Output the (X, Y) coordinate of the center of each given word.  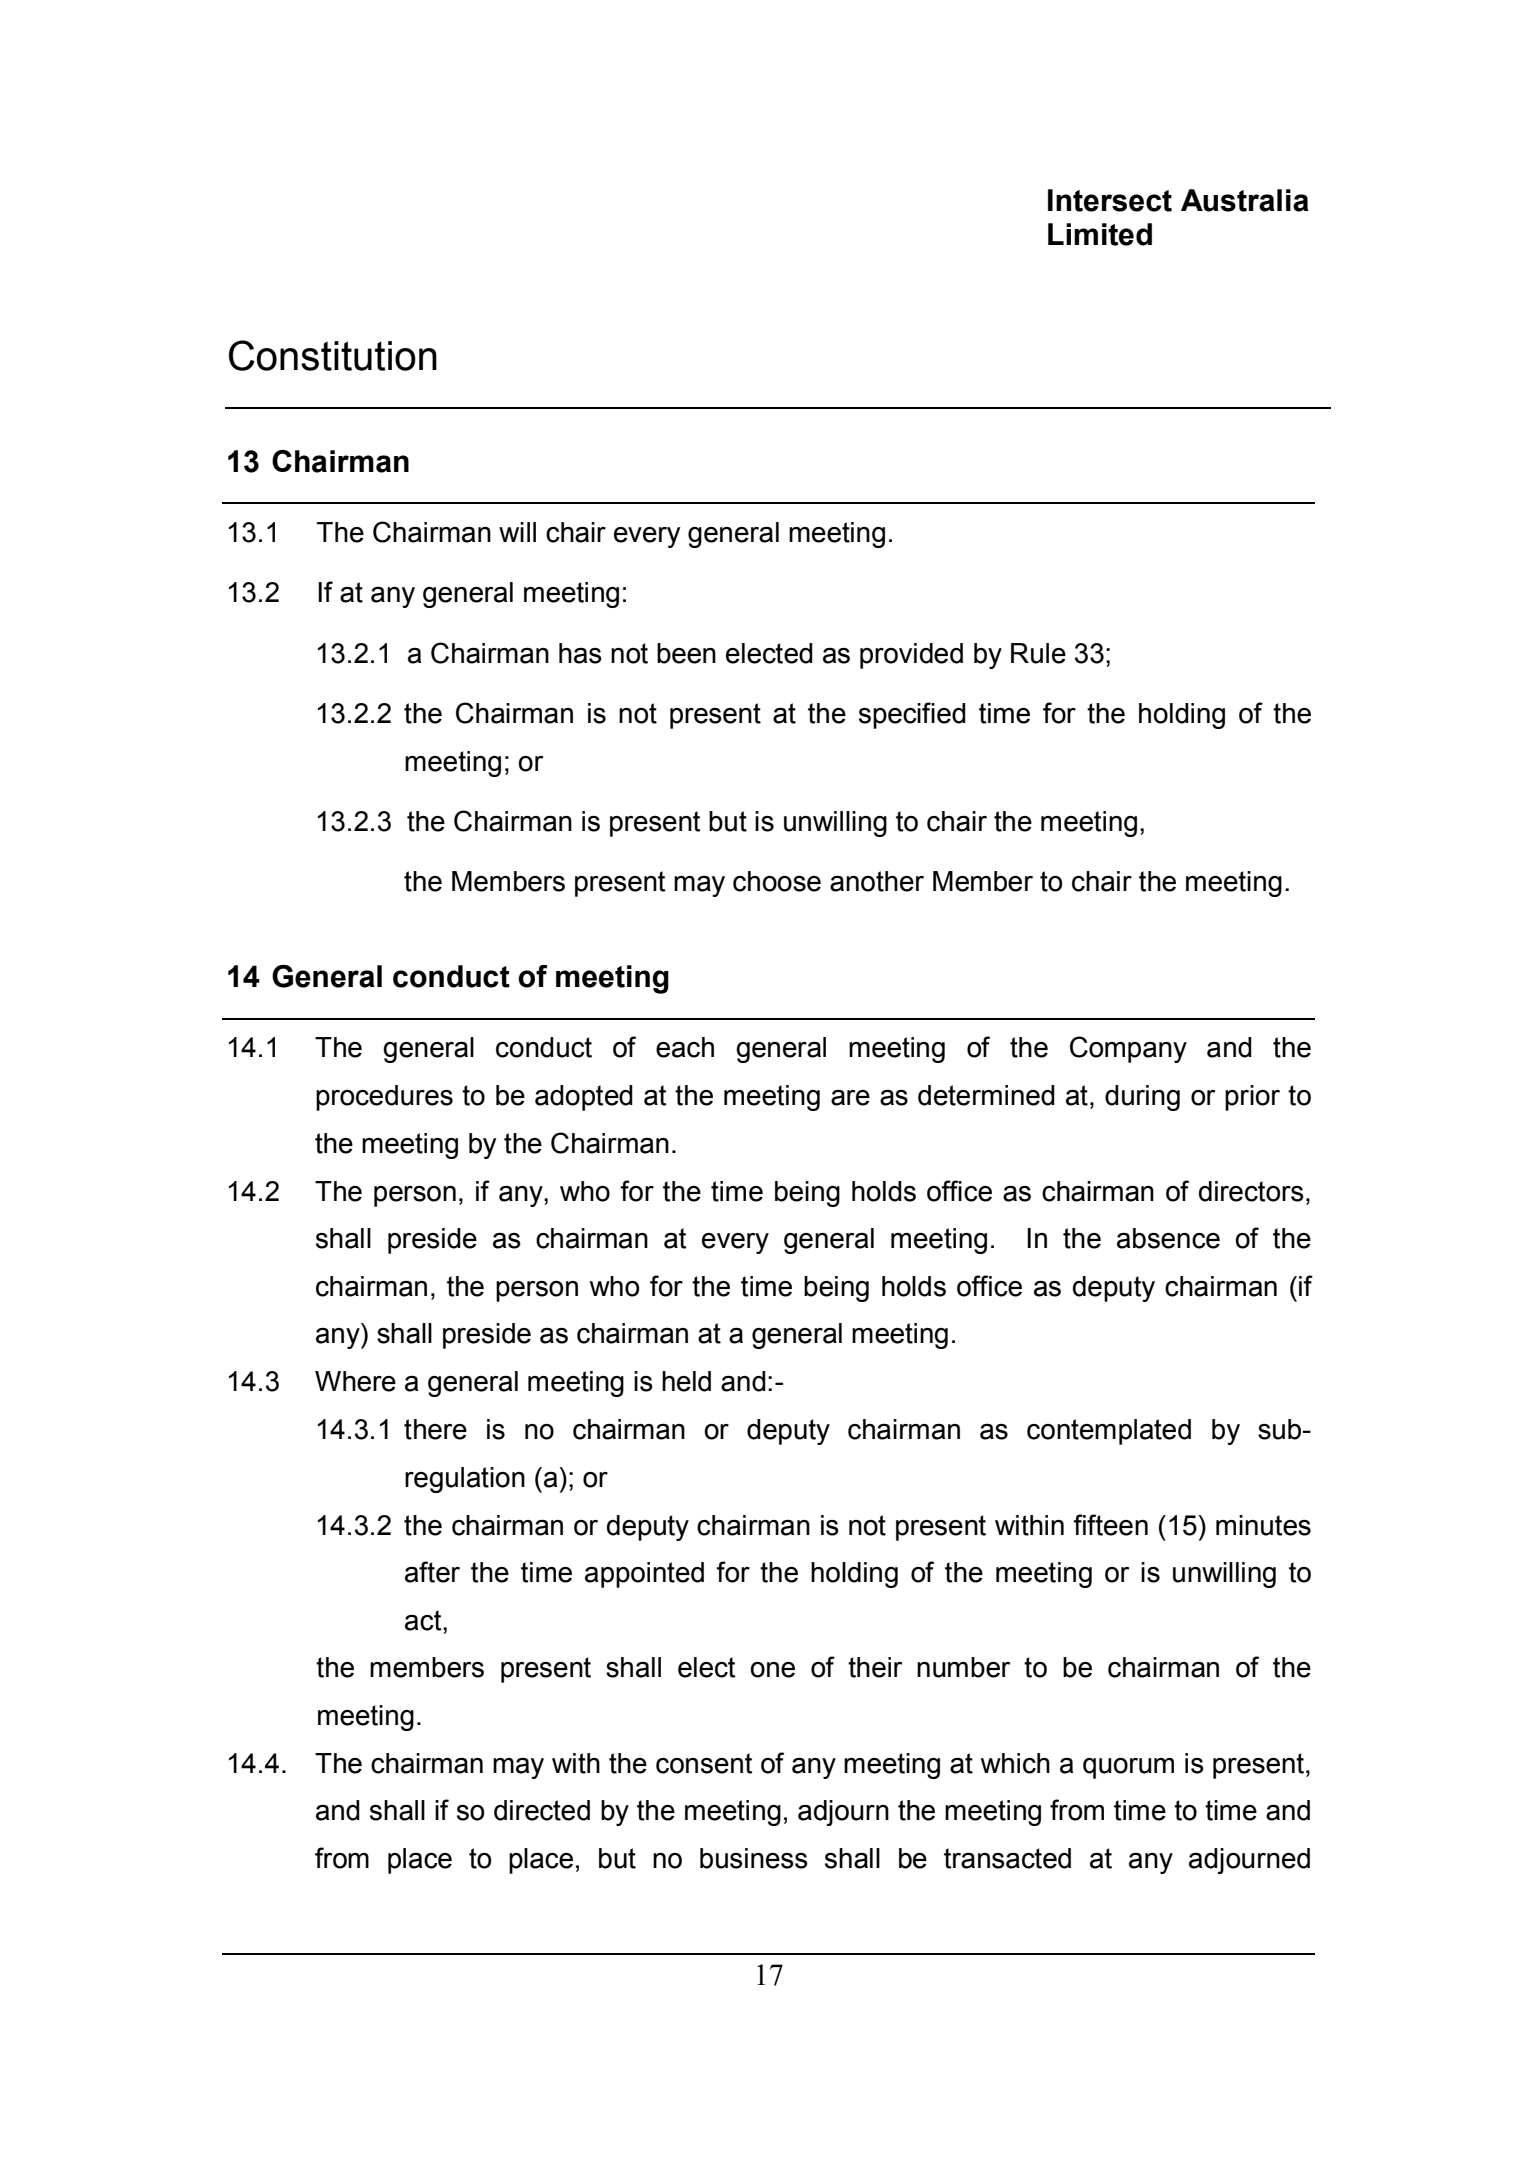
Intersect (1110, 200)
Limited (1100, 234)
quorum (1128, 1768)
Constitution (333, 355)
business (754, 1858)
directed (542, 1810)
